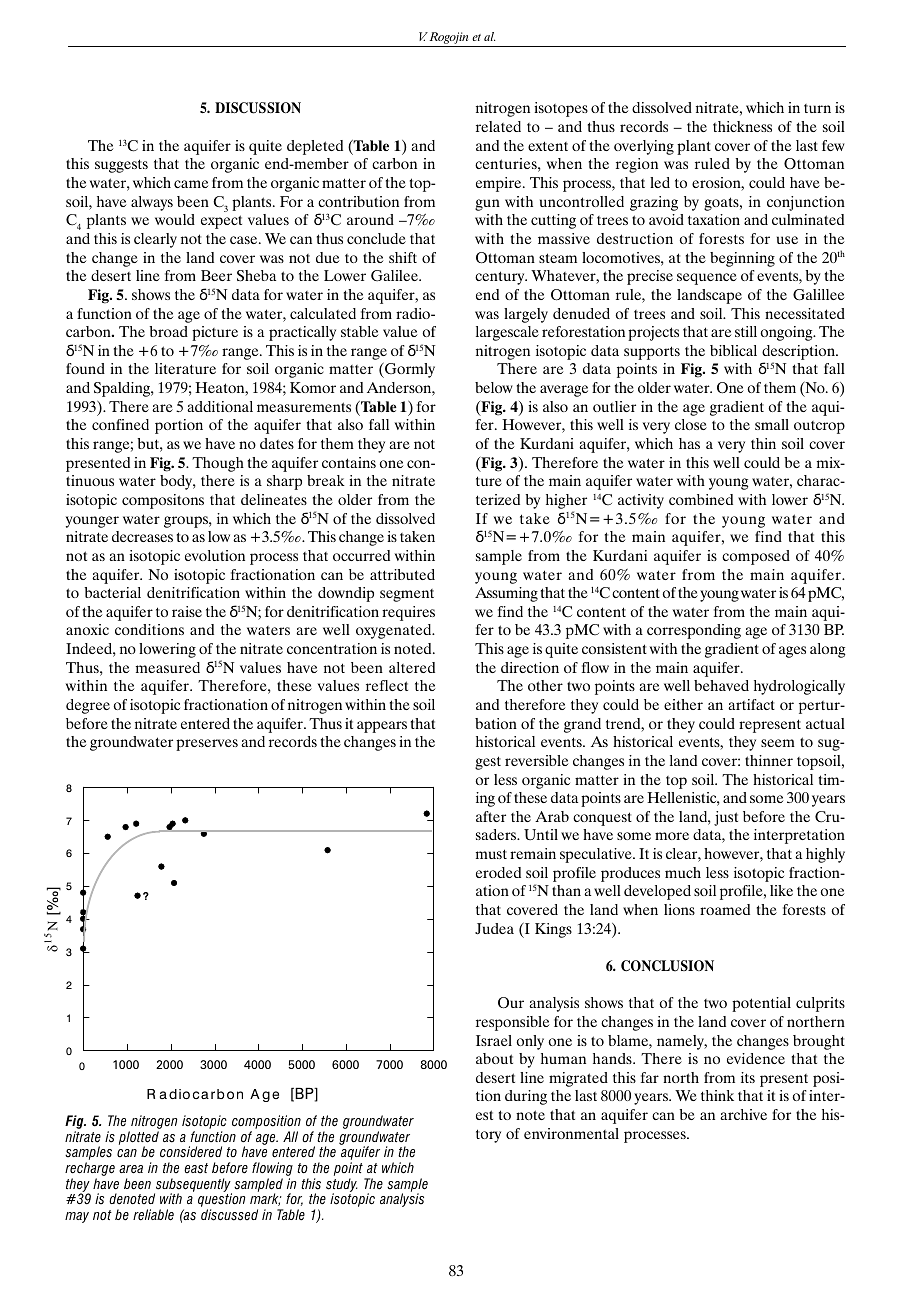  Describe the element at coordinates (142, 536) in the document. I see `decreases` at that location.
